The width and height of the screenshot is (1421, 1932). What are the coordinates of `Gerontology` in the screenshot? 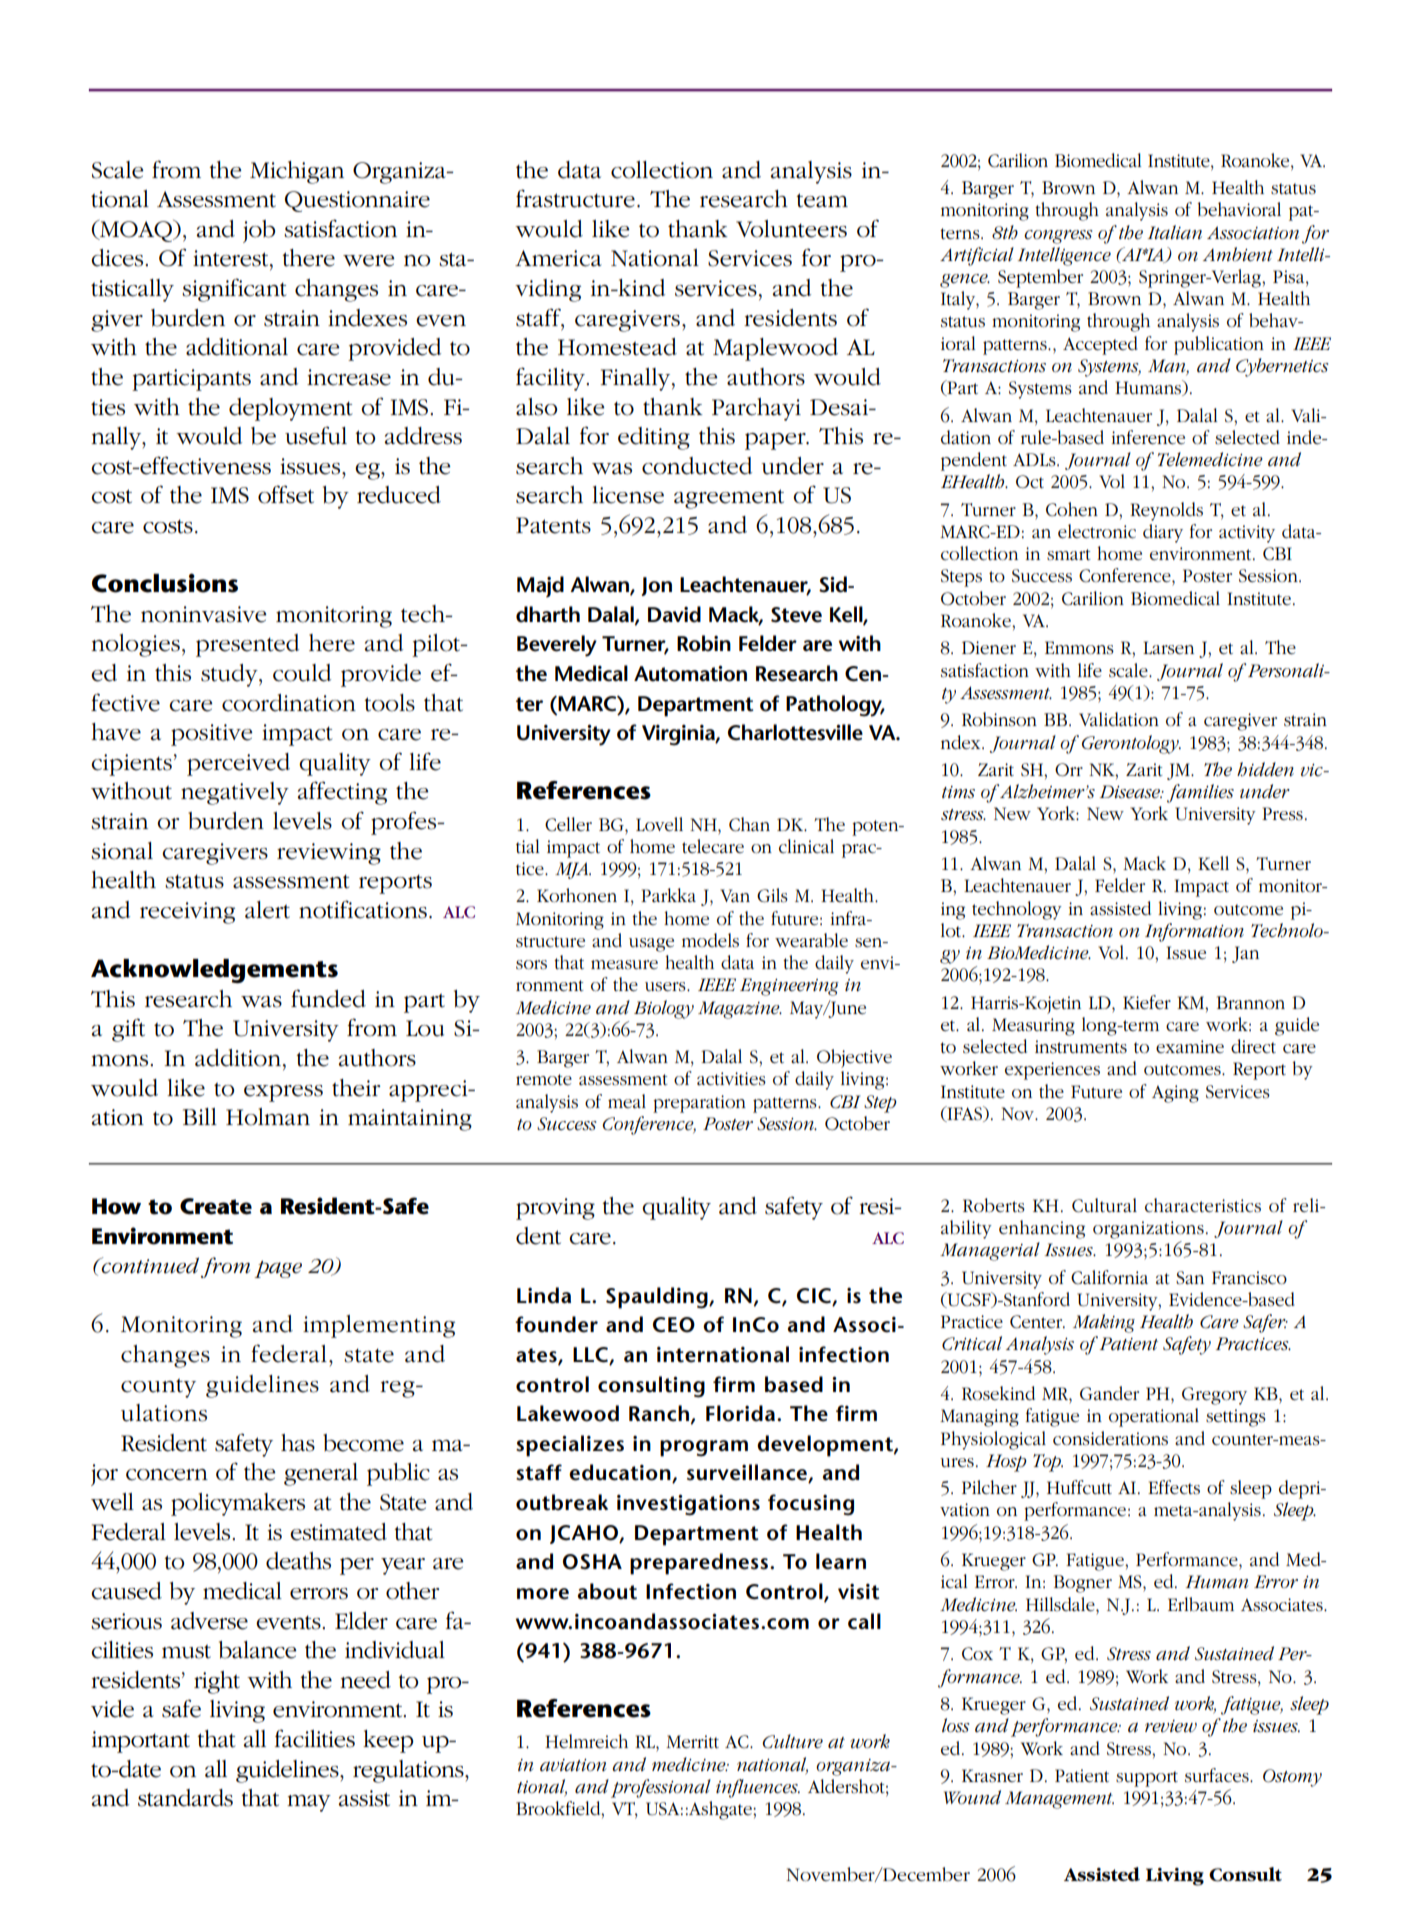 It's located at (1131, 744).
